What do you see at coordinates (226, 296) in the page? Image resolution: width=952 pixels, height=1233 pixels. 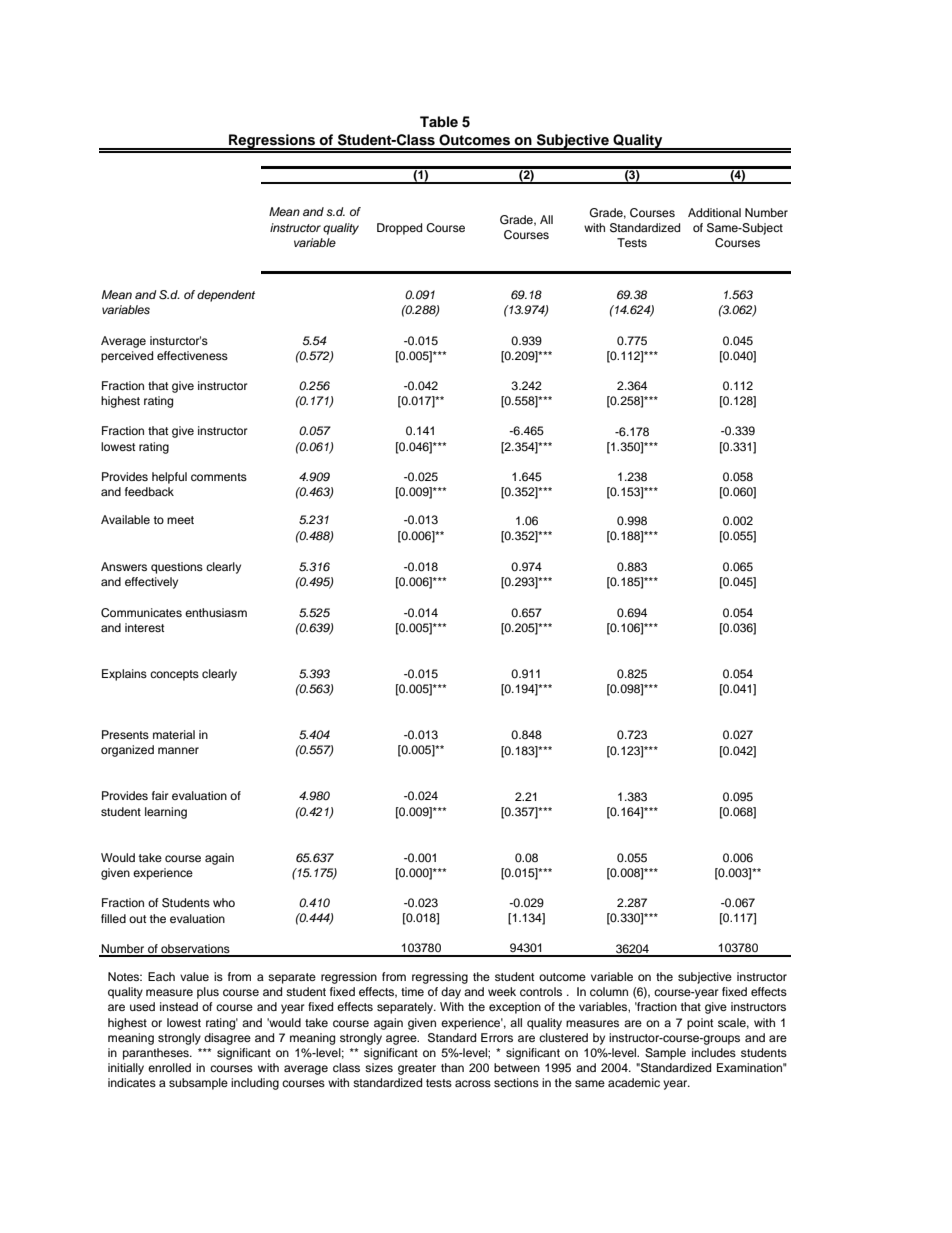 I see `dependent` at bounding box center [226, 296].
